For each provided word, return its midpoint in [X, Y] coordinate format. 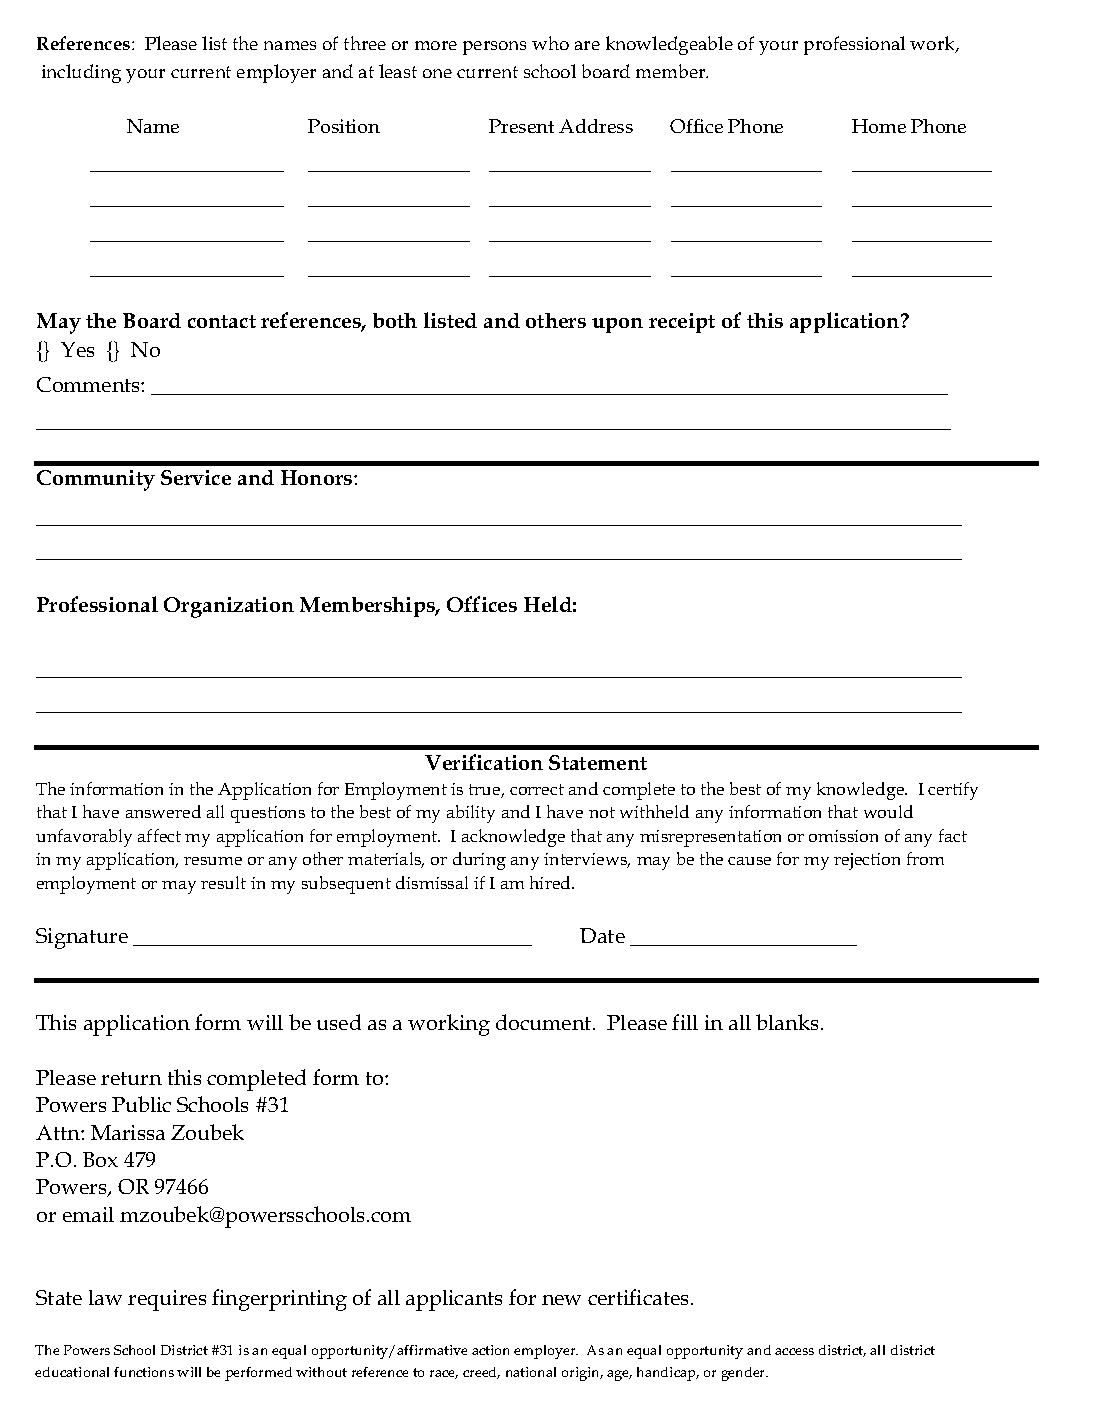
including [81, 73]
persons [494, 48]
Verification [484, 762]
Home [879, 126]
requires [167, 1300]
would [888, 811]
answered [163, 811]
